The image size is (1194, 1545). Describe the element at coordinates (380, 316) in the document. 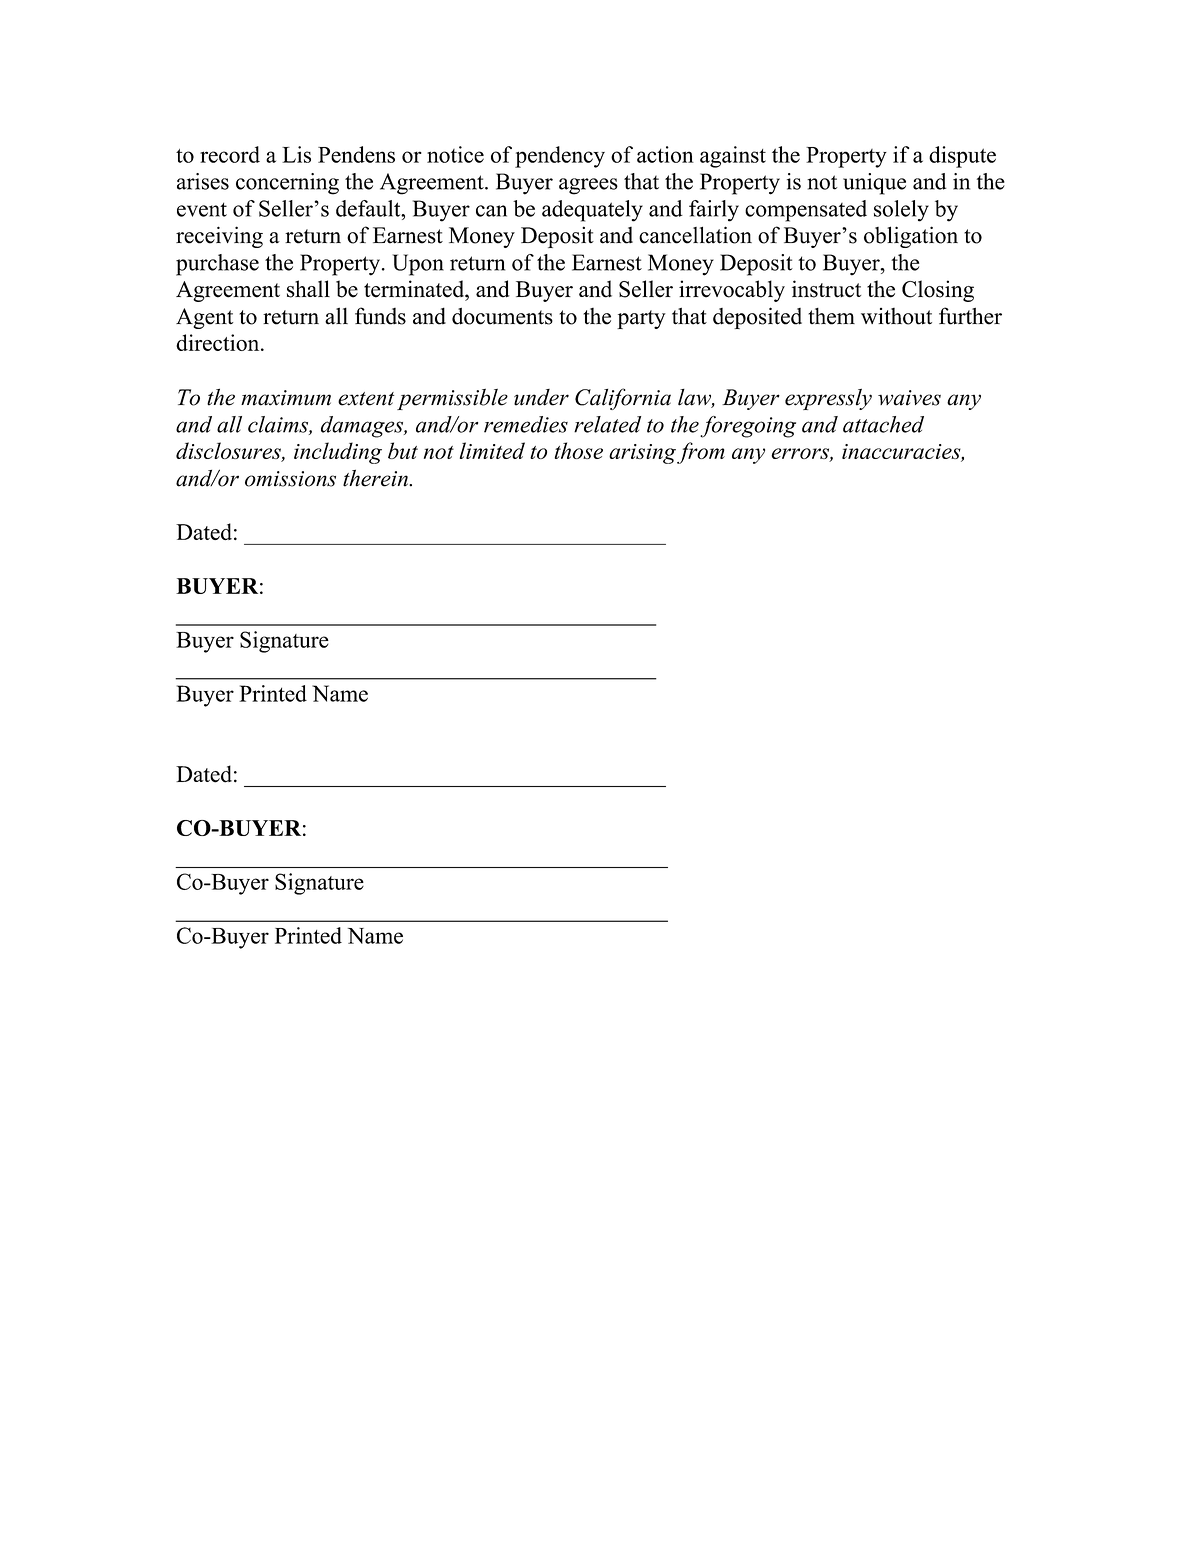

I see `funds` at that location.
